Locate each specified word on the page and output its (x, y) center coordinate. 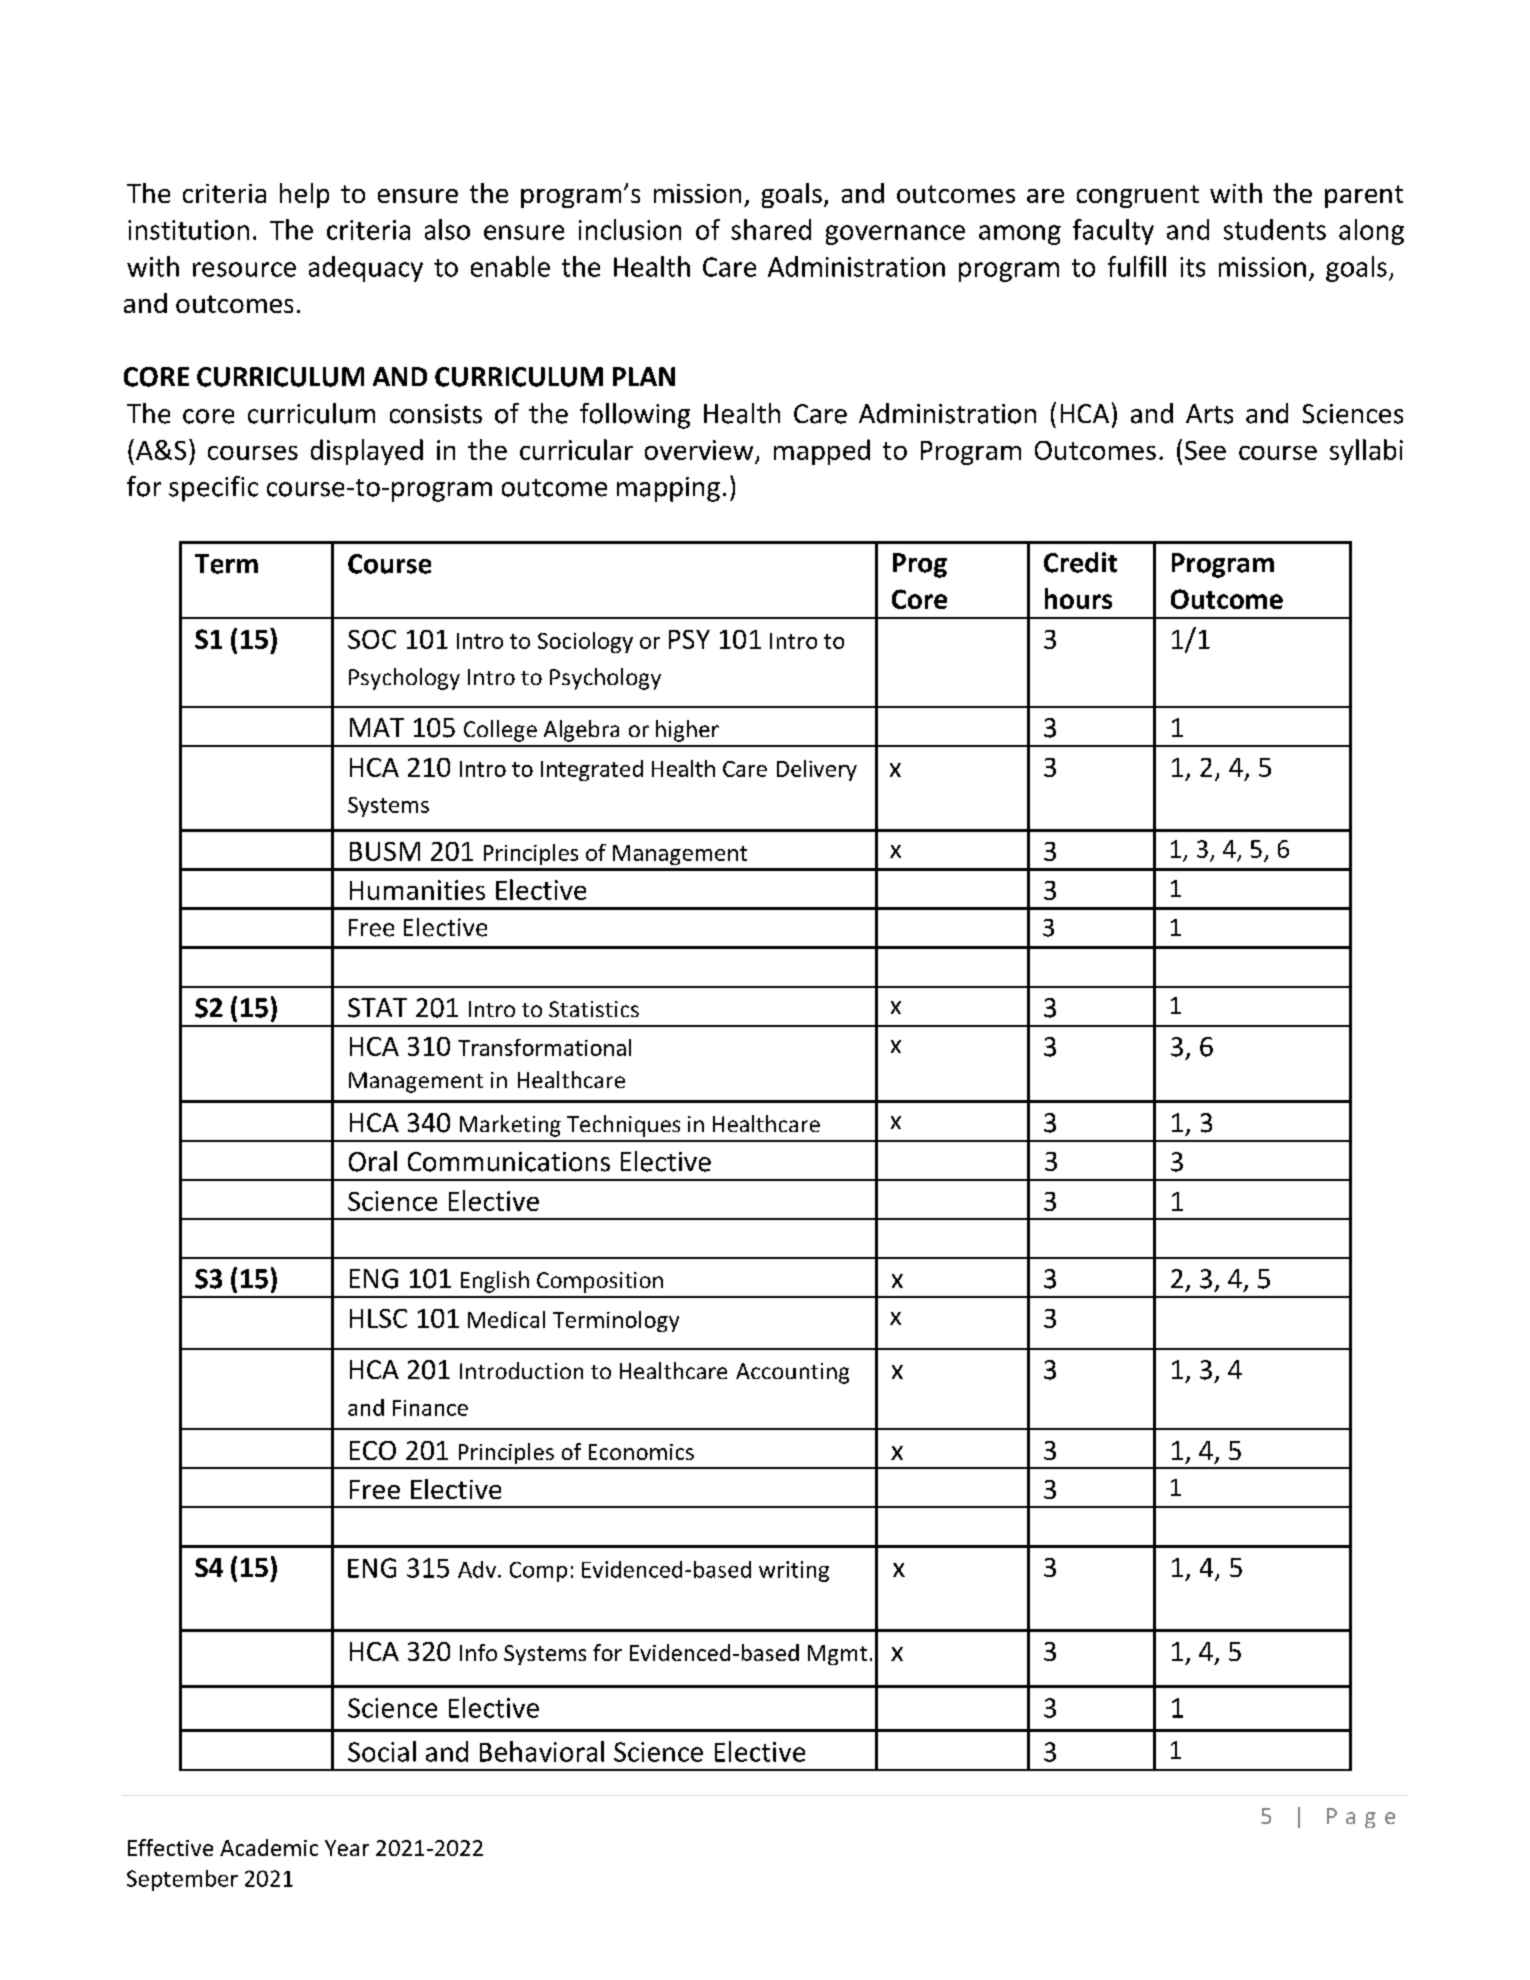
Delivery (817, 770)
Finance (430, 1408)
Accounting (792, 1373)
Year (347, 1848)
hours (1078, 598)
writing (794, 1571)
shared (771, 229)
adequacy (366, 269)
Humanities (417, 890)
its (1192, 267)
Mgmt (837, 1655)
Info (478, 1652)
